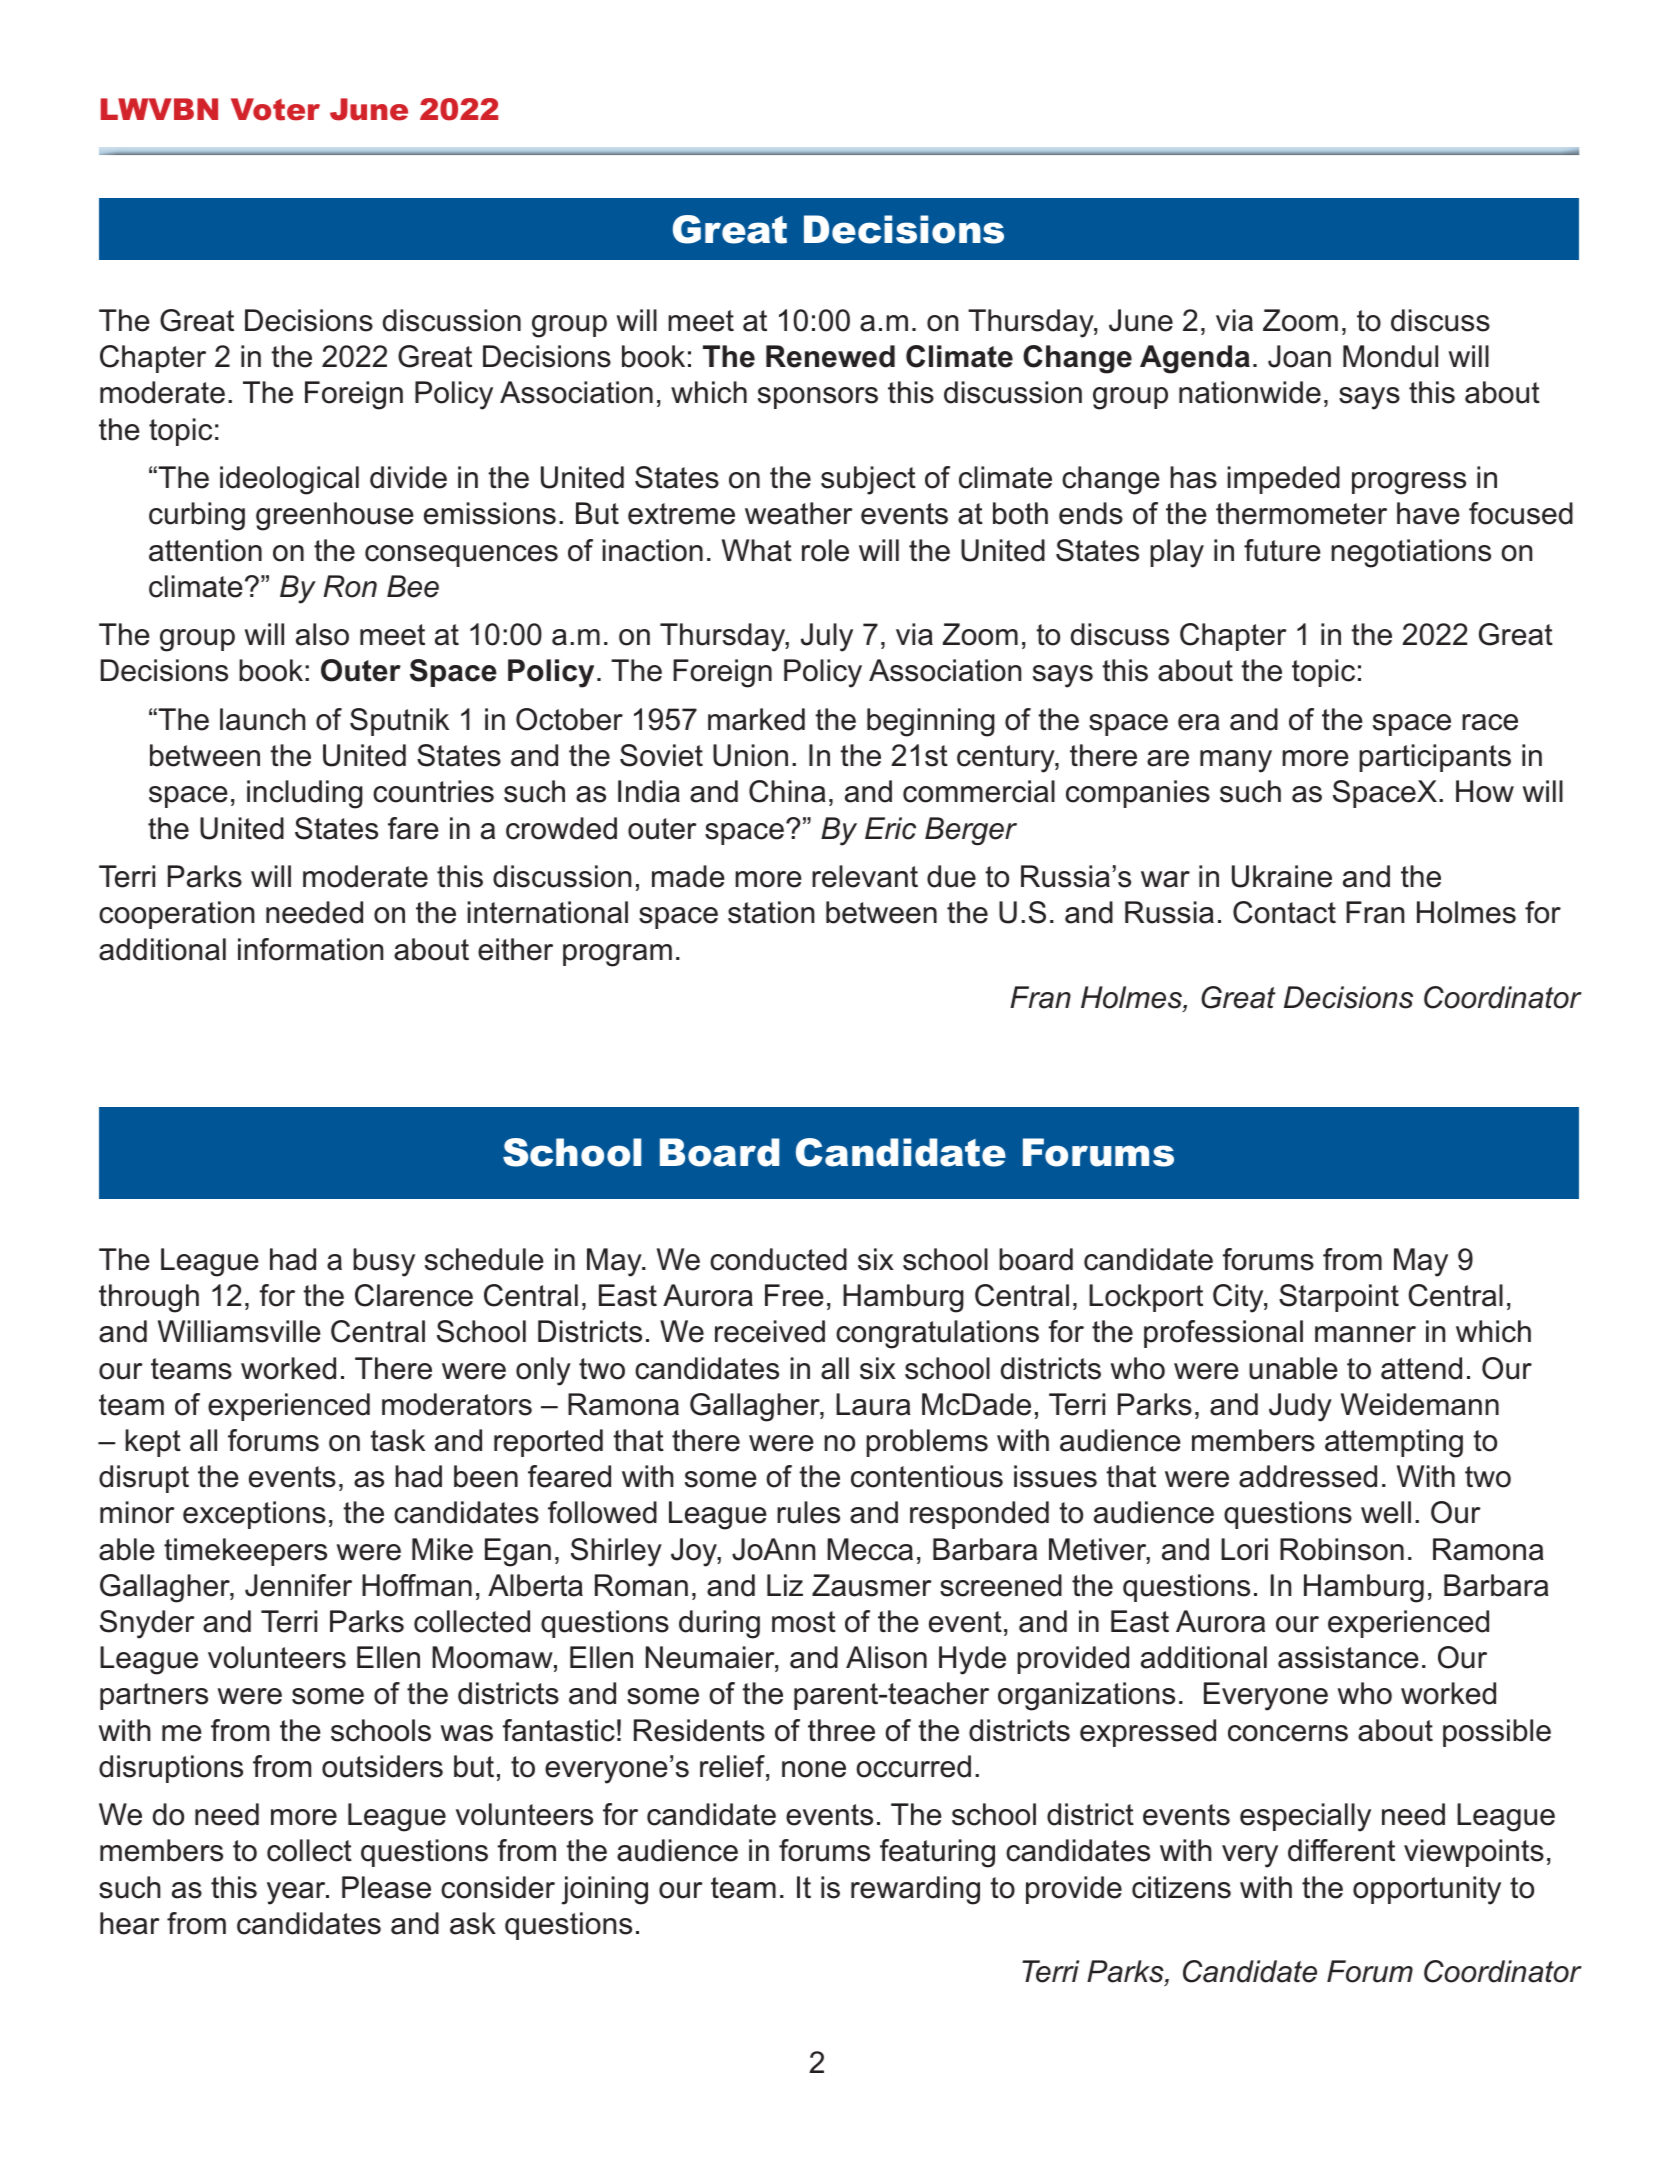  What do you see at coordinates (1284, 912) in the screenshot?
I see `Contact` at bounding box center [1284, 912].
